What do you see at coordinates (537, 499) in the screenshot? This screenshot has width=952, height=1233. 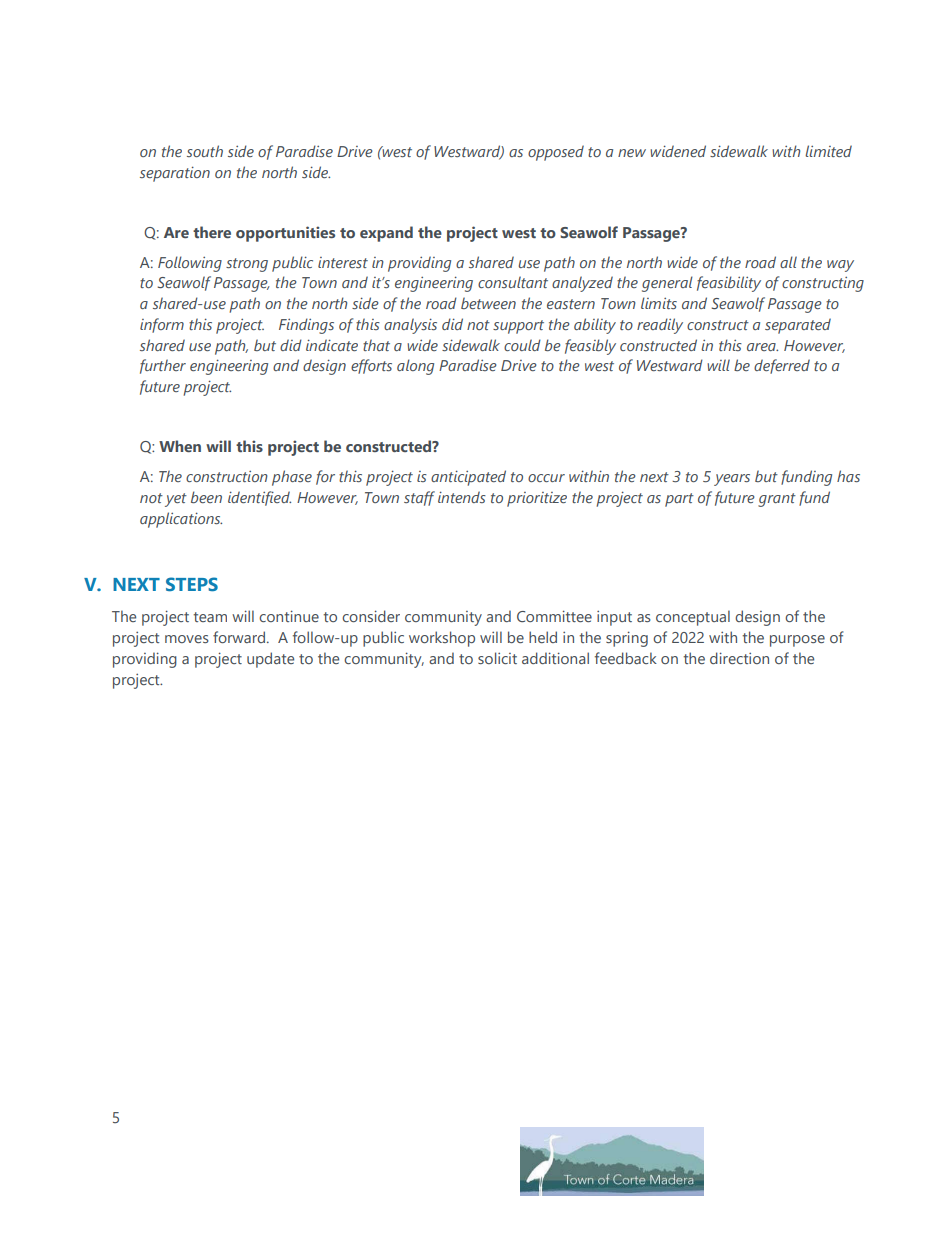 I see `prioritize` at bounding box center [537, 499].
